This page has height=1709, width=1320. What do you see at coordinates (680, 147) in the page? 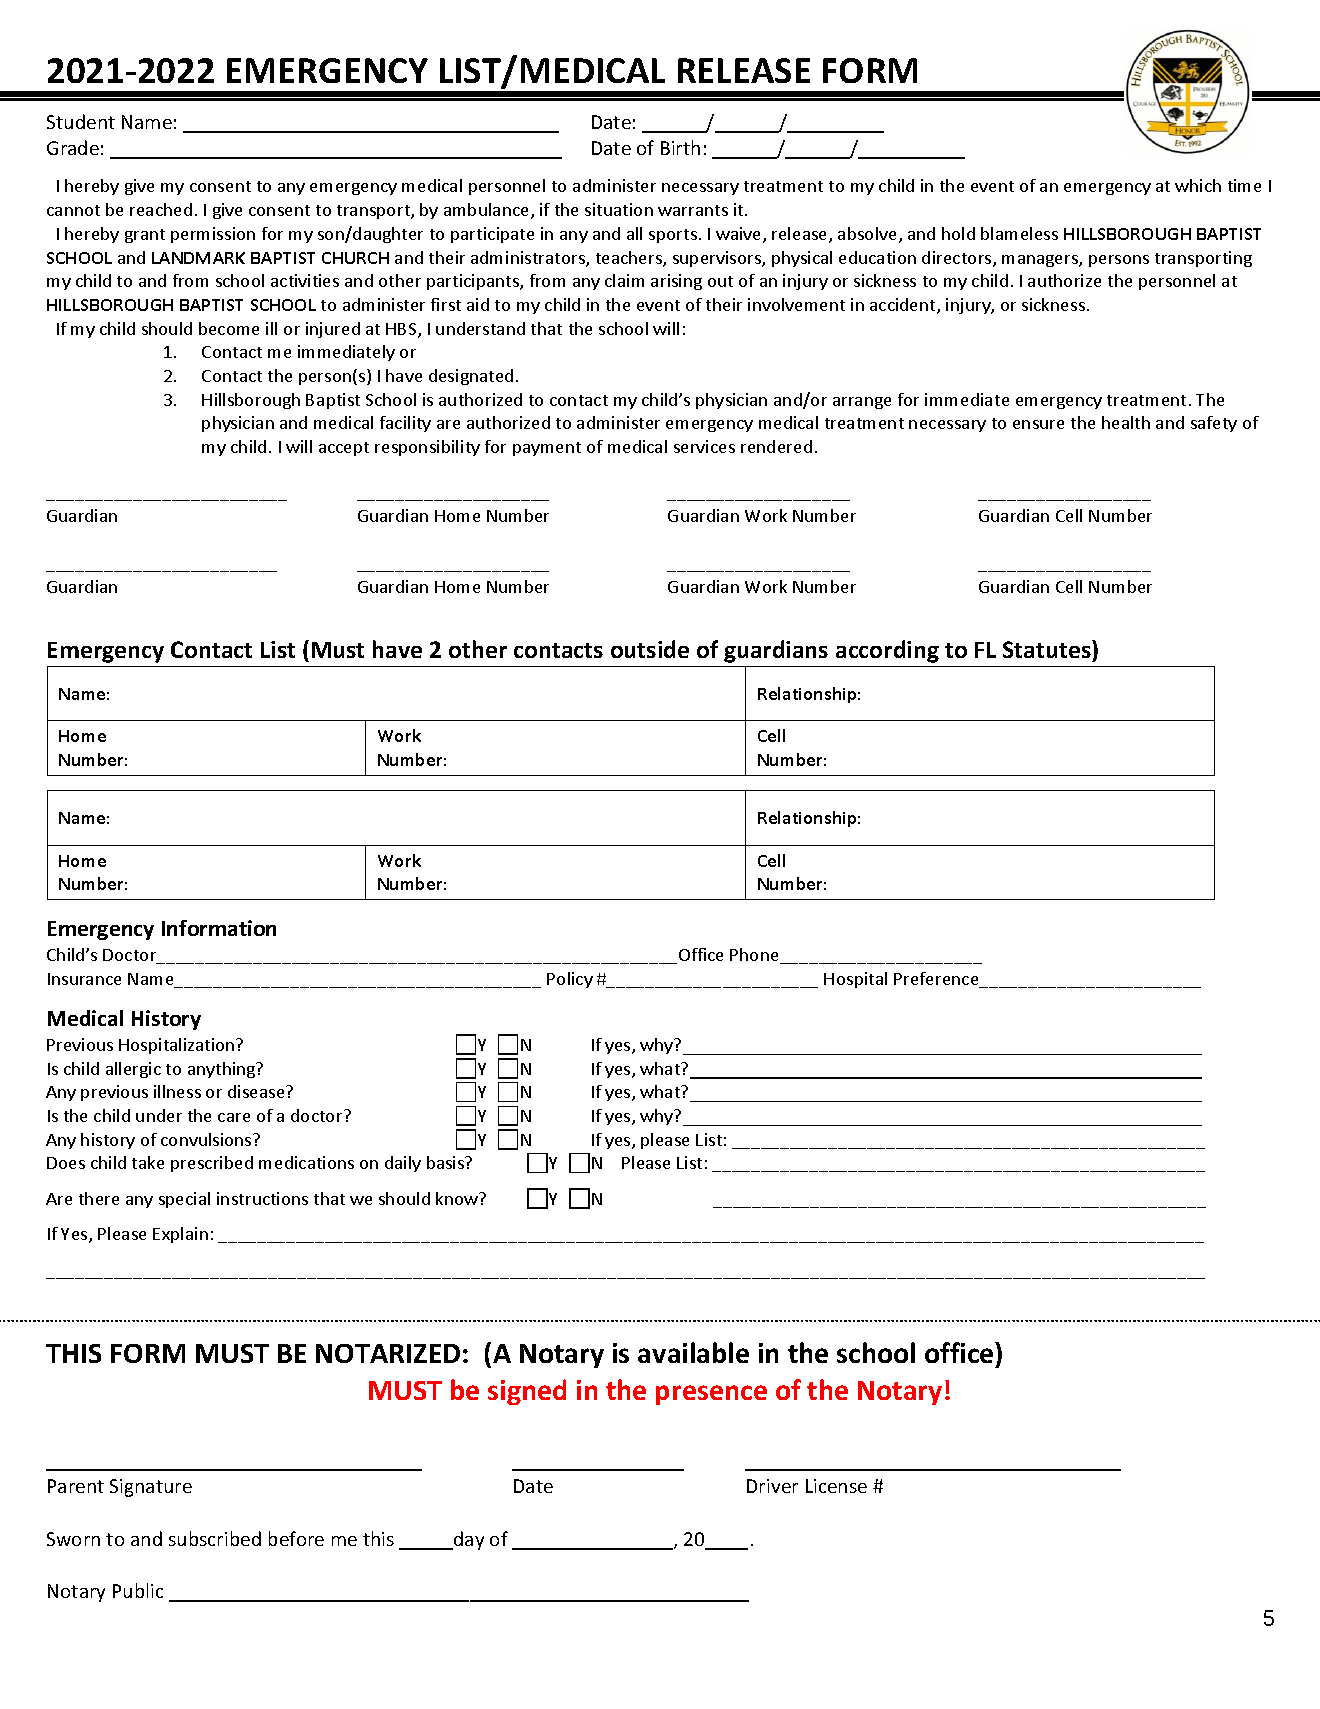
I see `Birth` at bounding box center [680, 147].
